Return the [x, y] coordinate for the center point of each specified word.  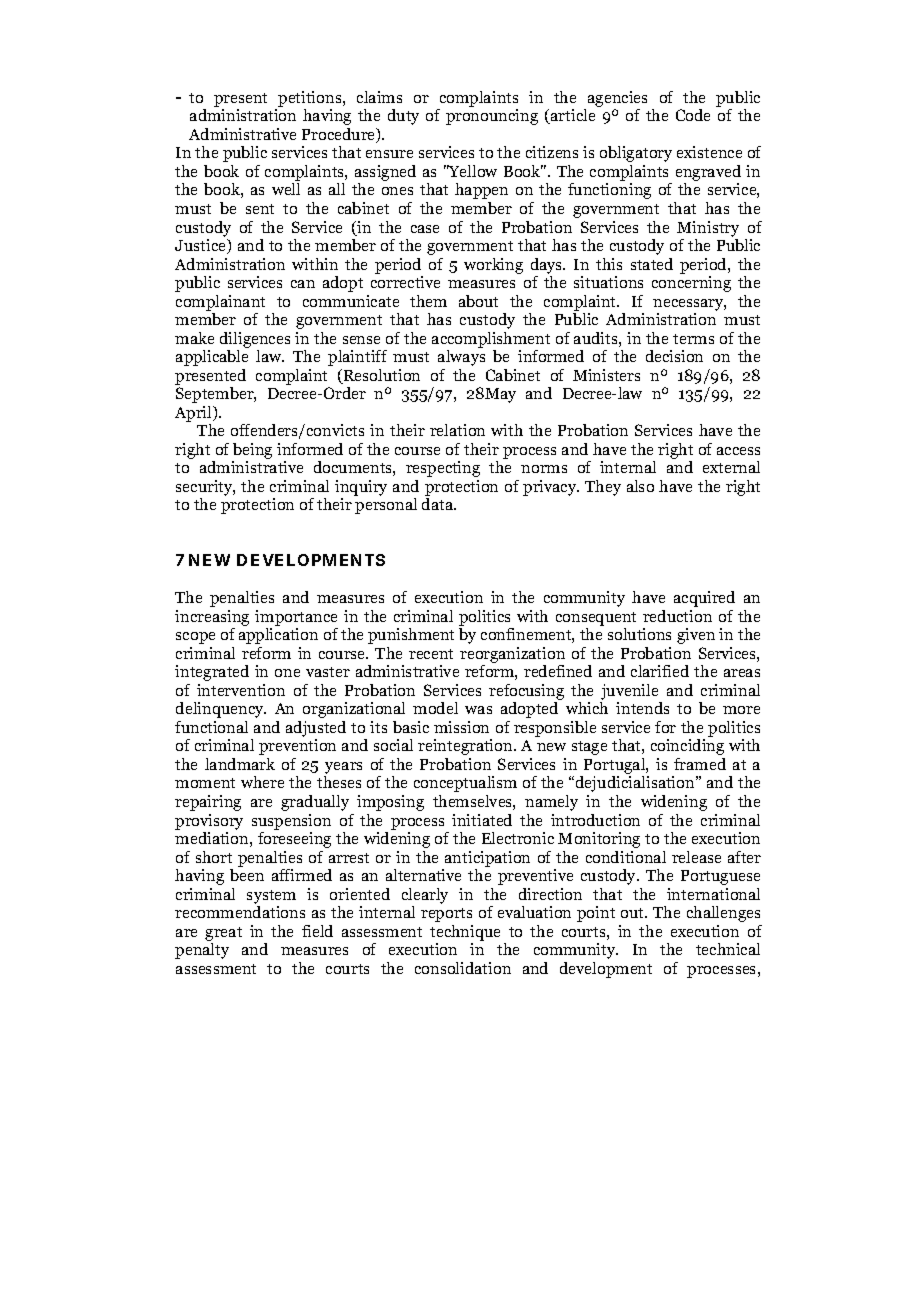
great [223, 934]
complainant [220, 303]
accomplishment [491, 340]
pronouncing [492, 117]
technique [465, 933]
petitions [311, 99]
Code [693, 115]
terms [693, 339]
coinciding [687, 747]
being [252, 451]
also [640, 486]
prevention [297, 747]
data [439, 504]
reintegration [466, 747]
